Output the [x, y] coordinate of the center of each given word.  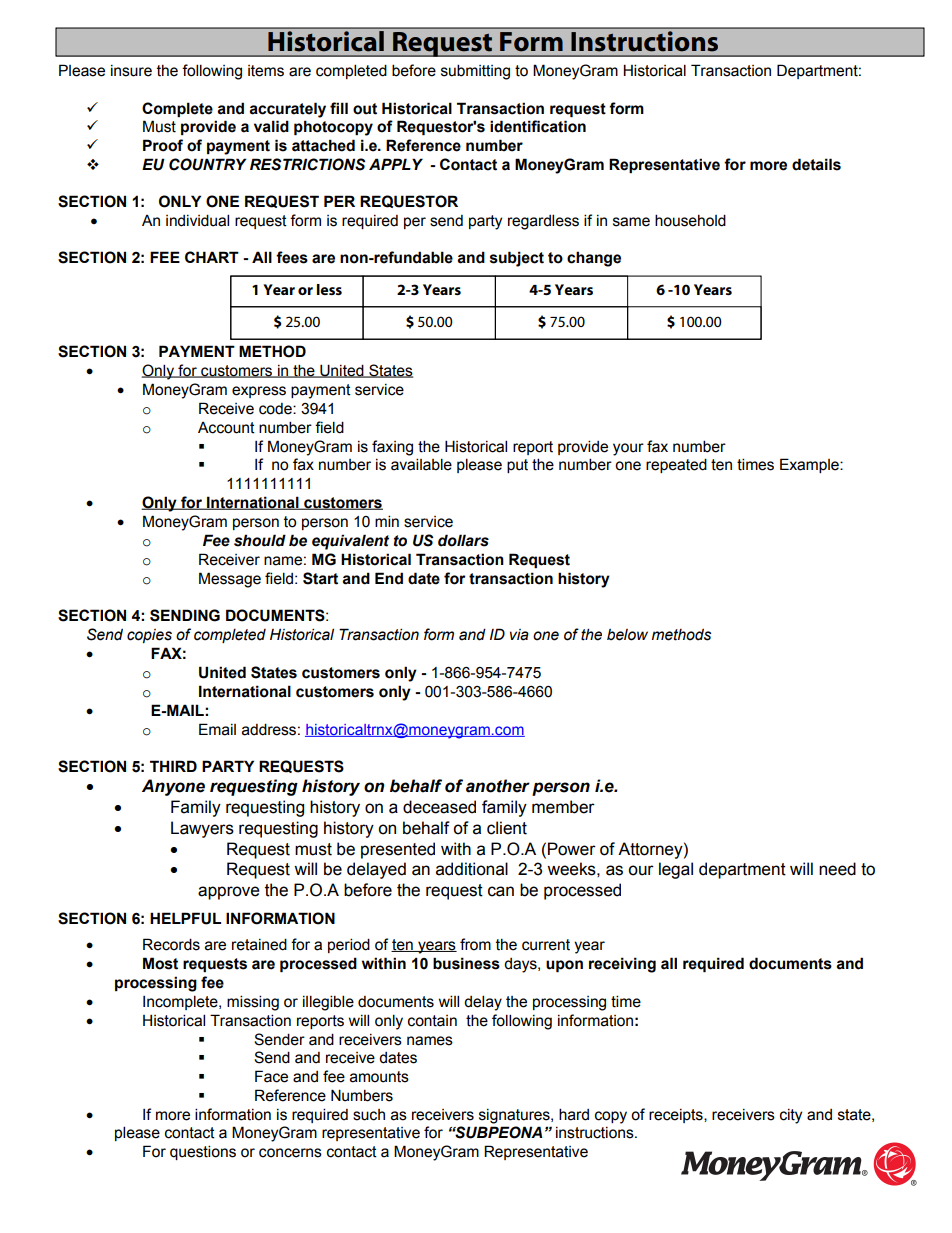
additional [472, 869]
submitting [475, 72]
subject [517, 259]
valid [271, 126]
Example [810, 465]
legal [676, 870]
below [627, 635]
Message [230, 580]
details [816, 164]
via [519, 635]
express [259, 392]
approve [229, 893]
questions [203, 1152]
